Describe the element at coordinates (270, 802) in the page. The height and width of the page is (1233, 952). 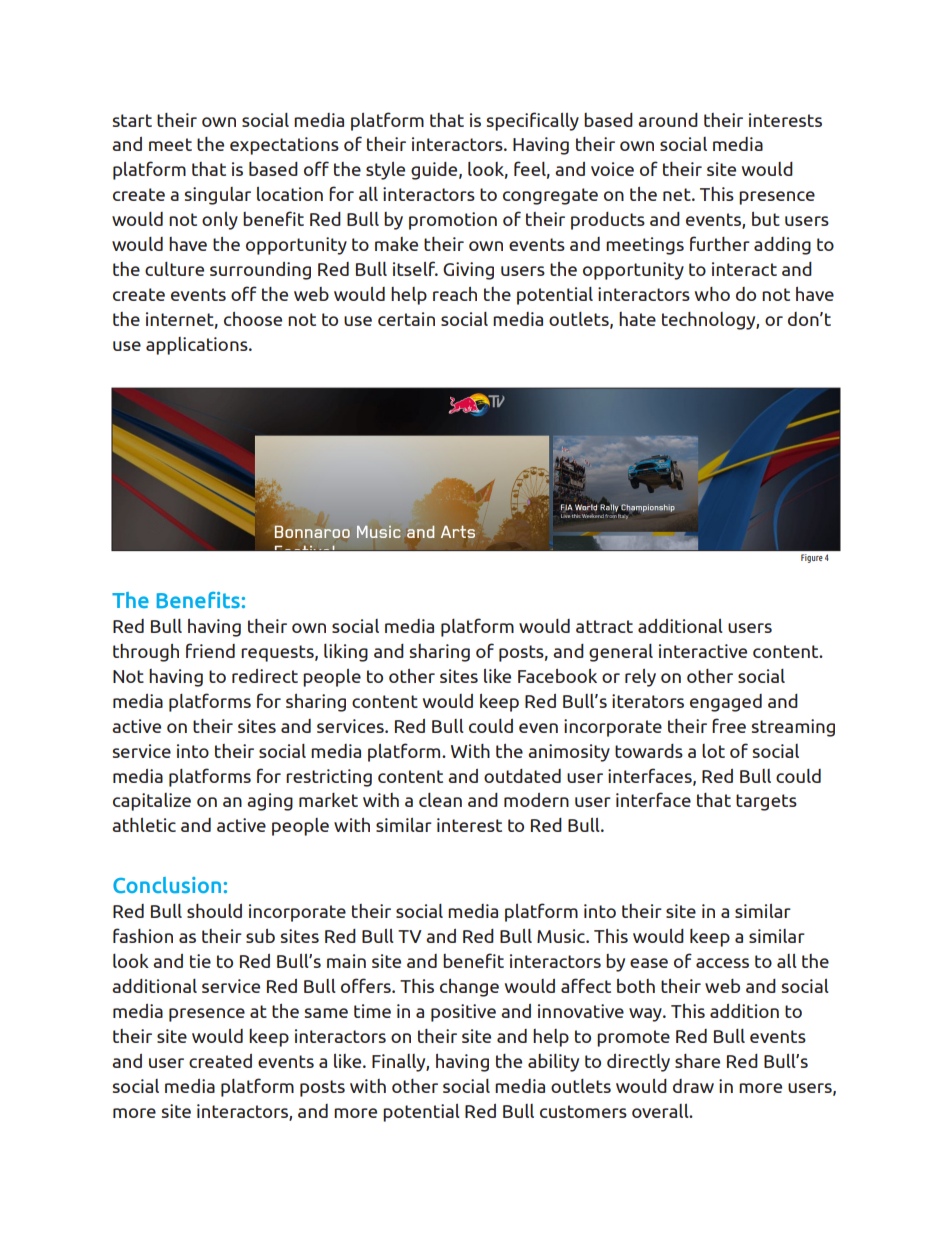
I see `aging` at that location.
